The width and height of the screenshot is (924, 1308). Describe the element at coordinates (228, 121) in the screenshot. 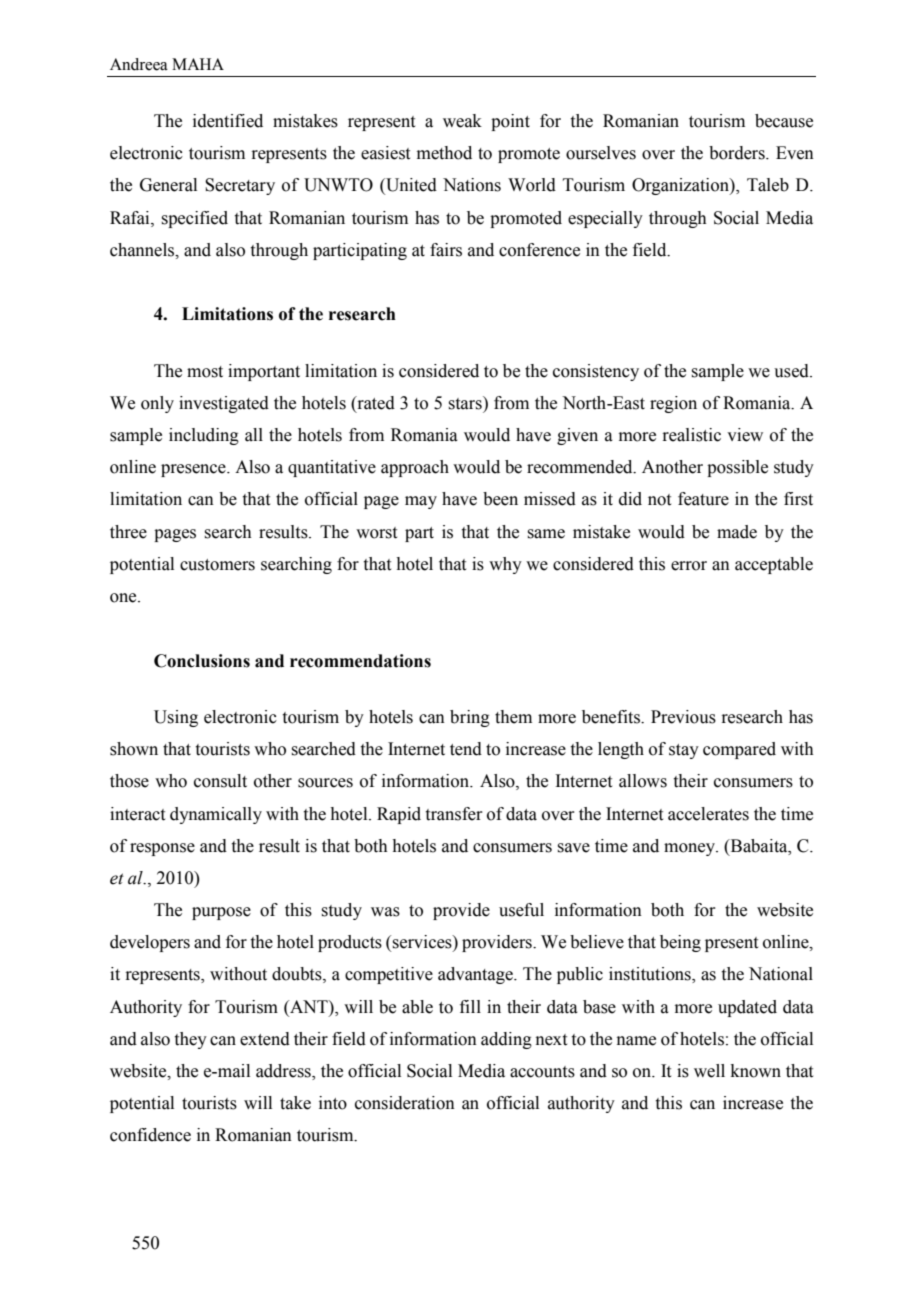

I see `identified` at that location.
